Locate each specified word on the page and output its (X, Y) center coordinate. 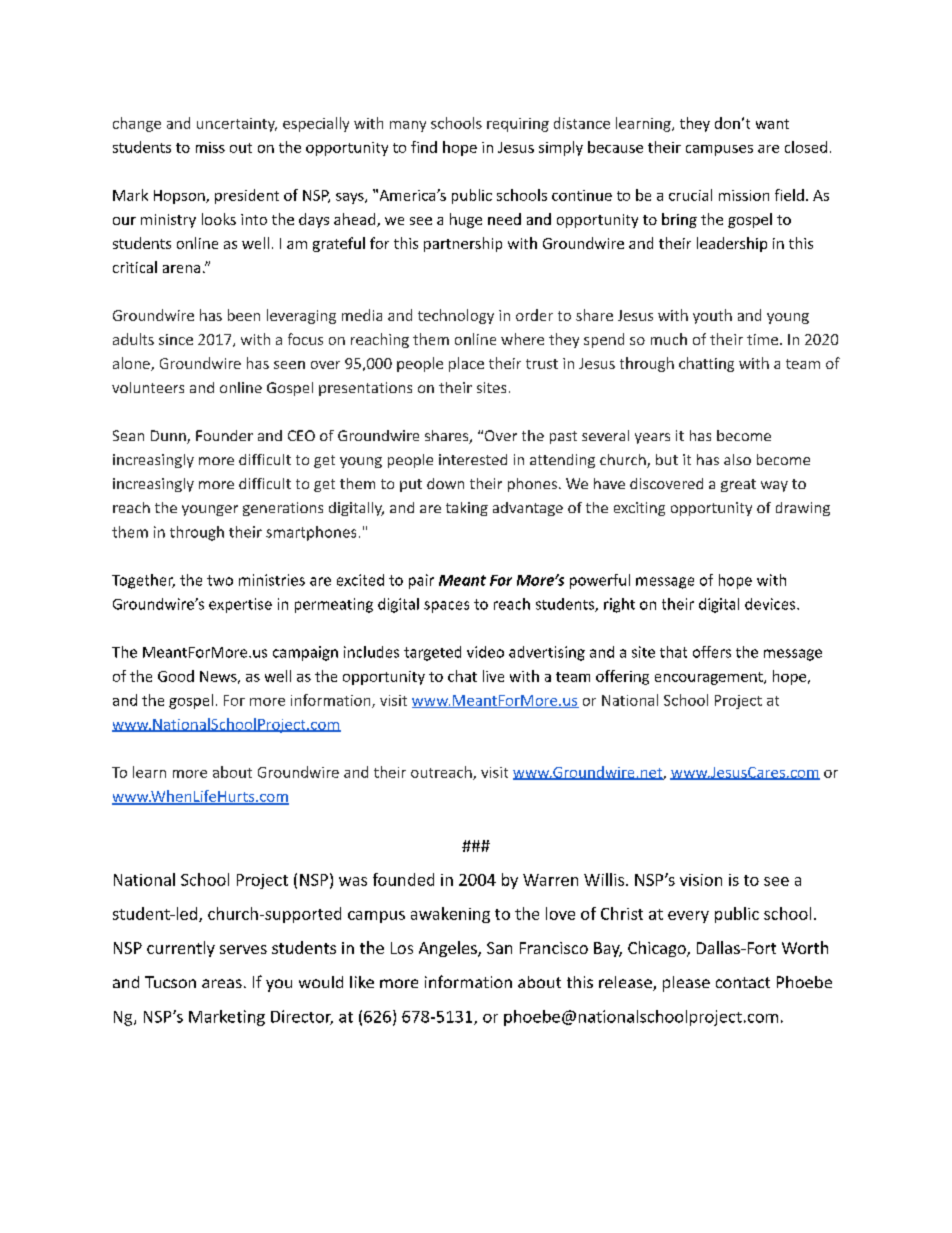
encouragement (710, 678)
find (424, 147)
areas (222, 983)
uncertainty (237, 125)
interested (473, 459)
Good (176, 676)
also (737, 459)
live (493, 676)
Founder (224, 435)
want (772, 124)
